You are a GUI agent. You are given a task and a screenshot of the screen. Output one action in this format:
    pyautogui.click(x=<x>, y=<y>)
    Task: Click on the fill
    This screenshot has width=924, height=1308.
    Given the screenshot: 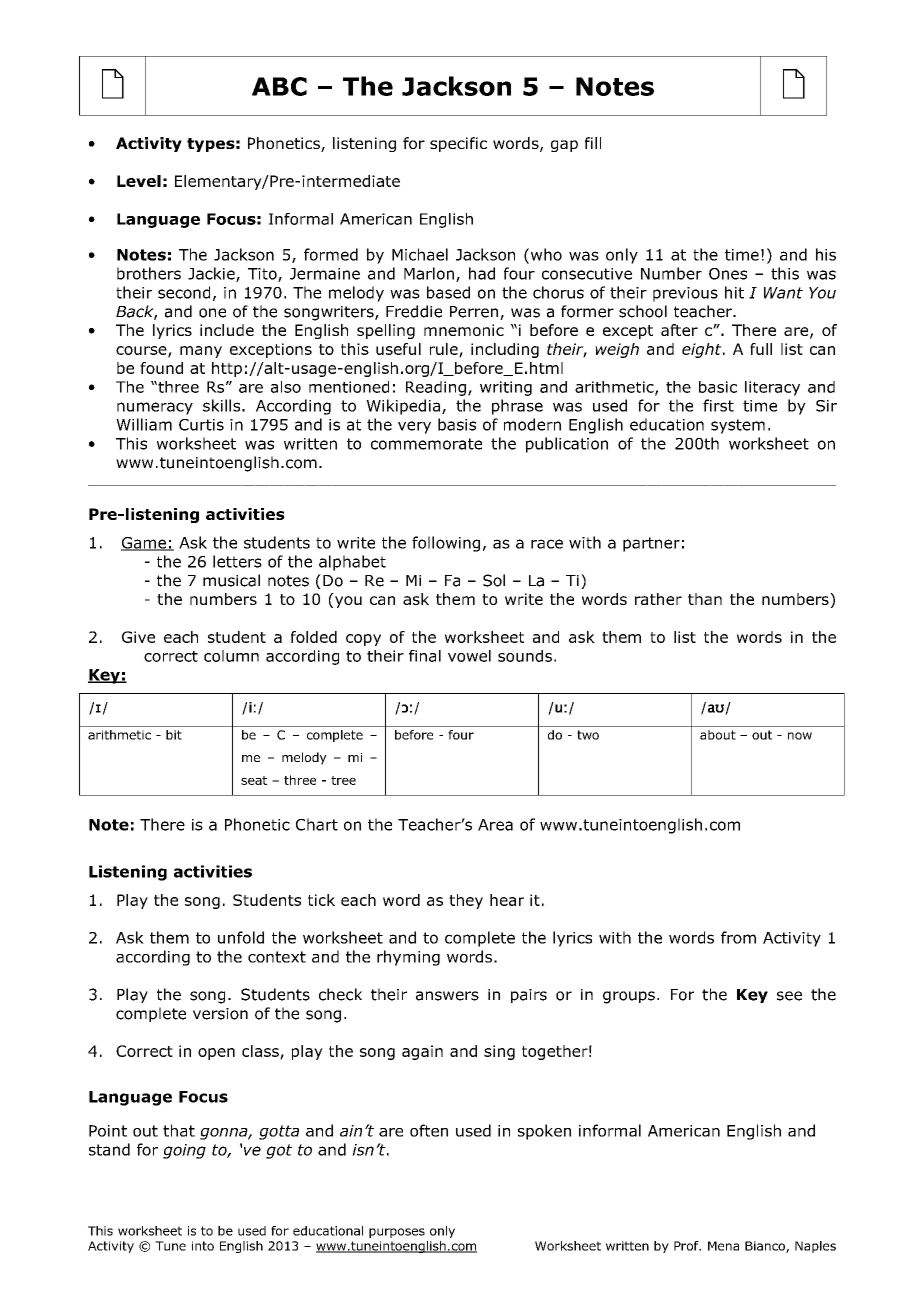 What is the action you would take?
    pyautogui.click(x=593, y=143)
